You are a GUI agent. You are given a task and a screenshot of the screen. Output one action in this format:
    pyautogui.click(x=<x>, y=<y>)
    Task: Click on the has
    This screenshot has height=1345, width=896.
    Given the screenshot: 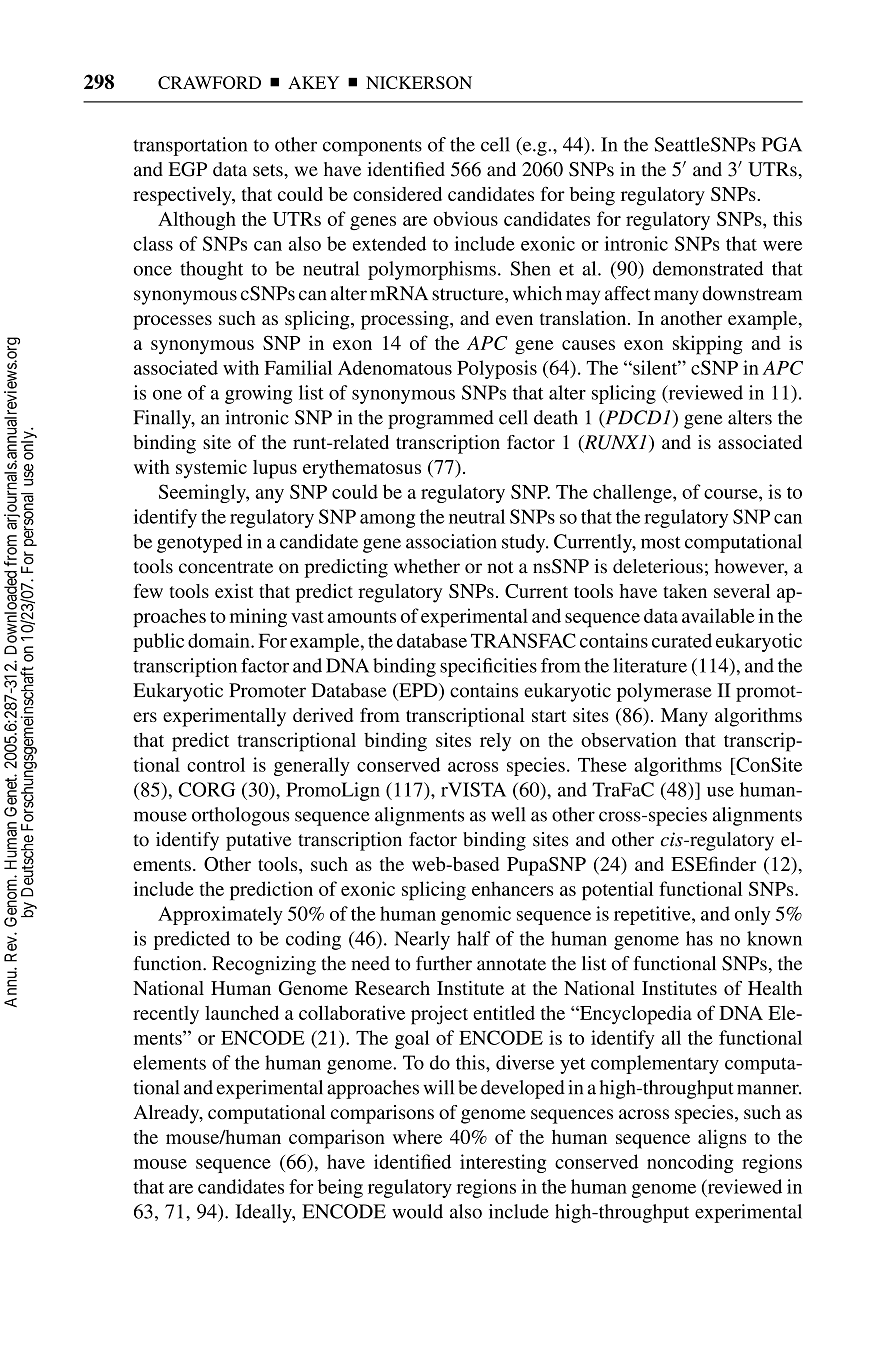 What is the action you would take?
    pyautogui.click(x=699, y=938)
